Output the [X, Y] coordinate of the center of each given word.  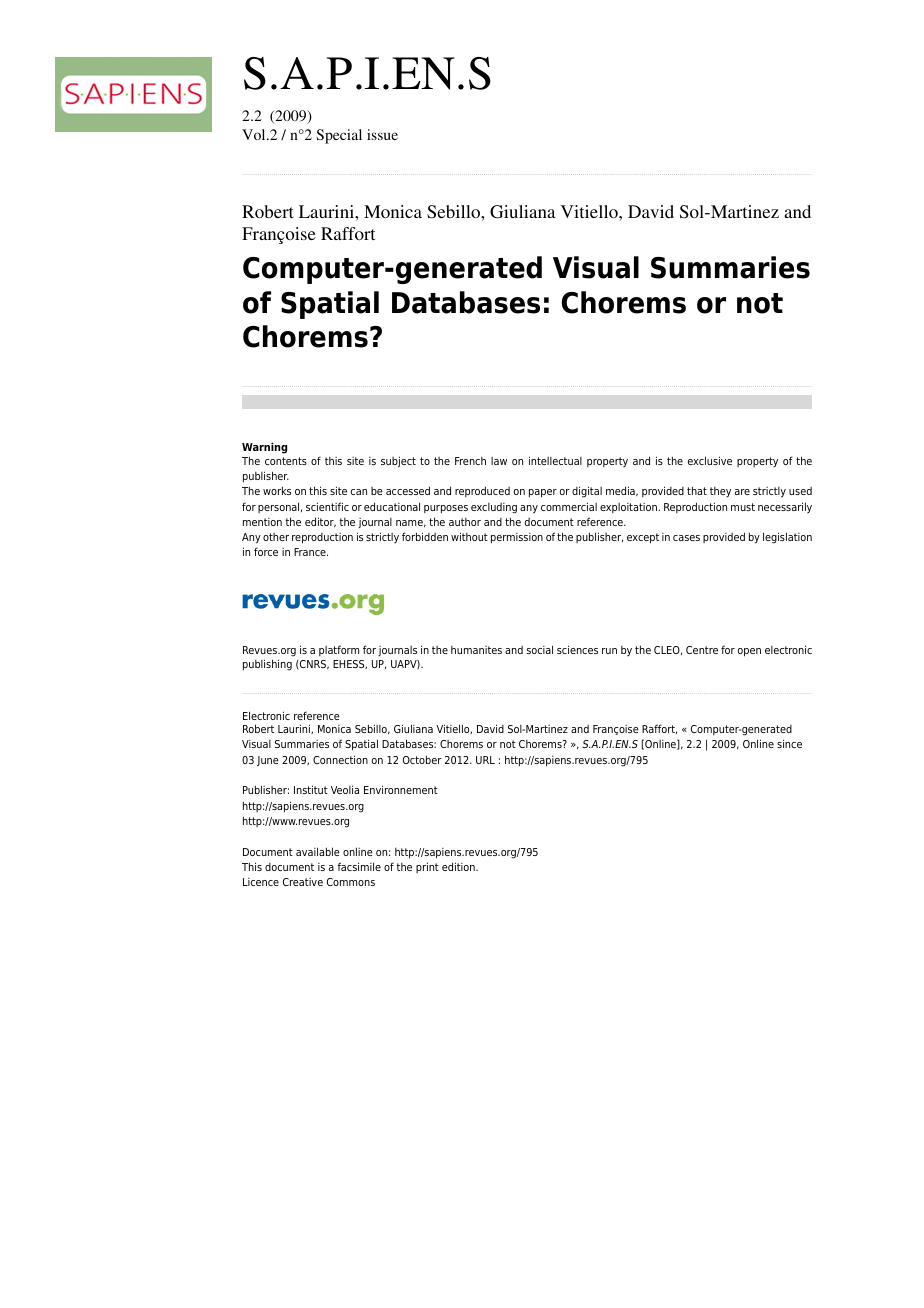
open [749, 652]
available [318, 851]
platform [339, 650]
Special [339, 136]
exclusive [710, 460]
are [742, 492]
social [540, 649]
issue [382, 134]
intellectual [555, 460]
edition [459, 866]
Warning [264, 448]
